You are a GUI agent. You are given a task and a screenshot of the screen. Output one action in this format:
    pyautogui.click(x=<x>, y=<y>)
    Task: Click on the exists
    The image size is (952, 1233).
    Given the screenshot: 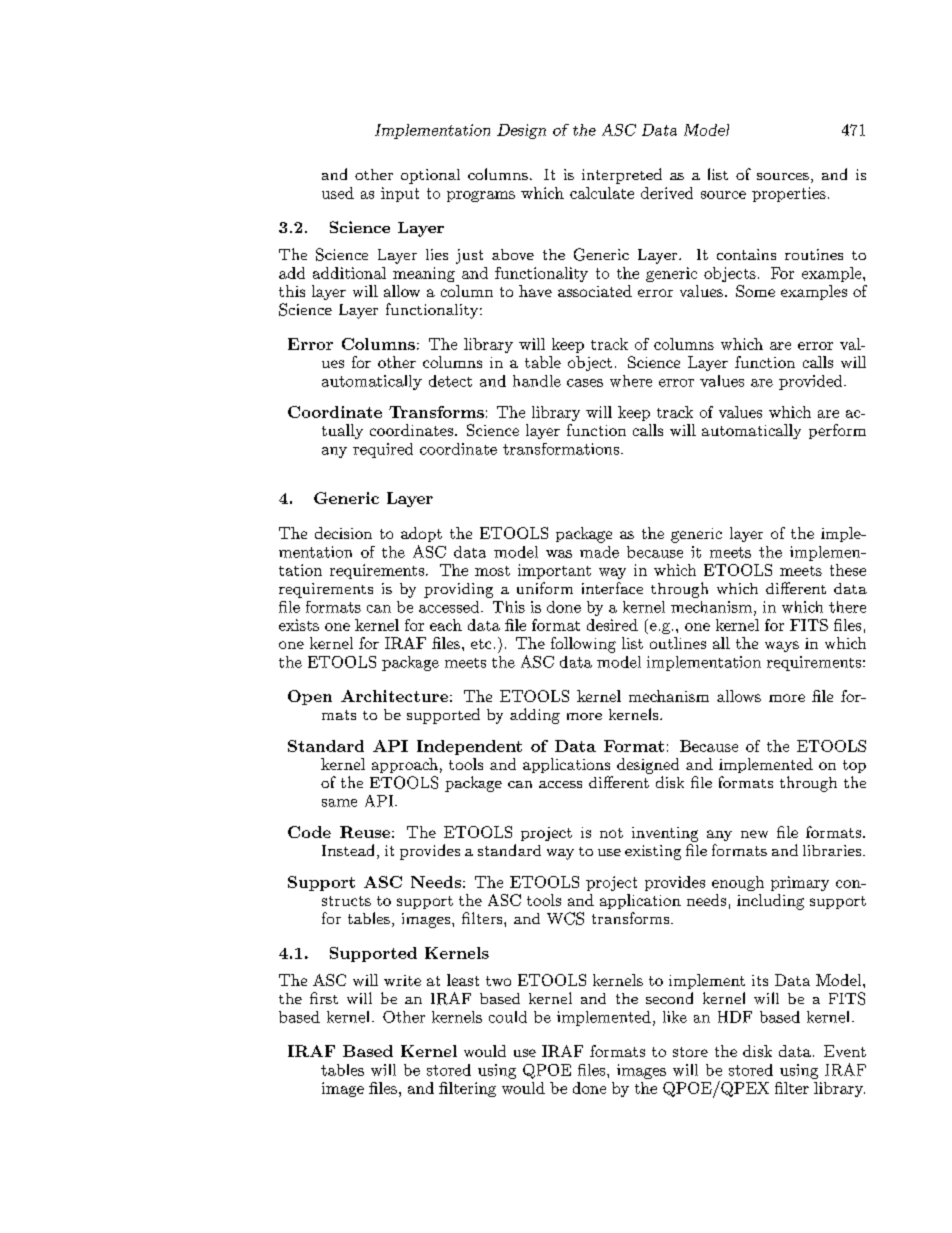 What is the action you would take?
    pyautogui.click(x=299, y=625)
